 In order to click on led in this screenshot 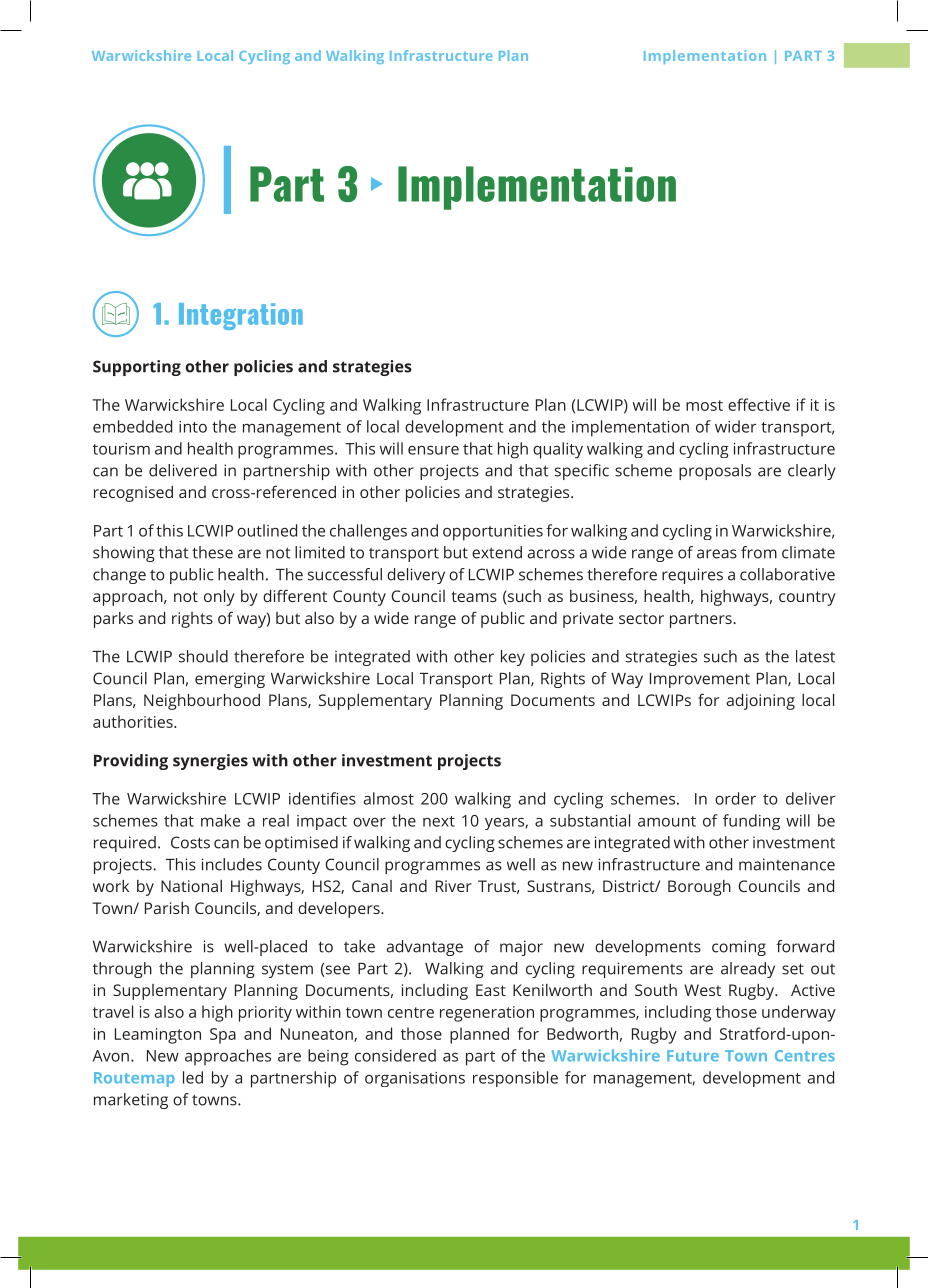, I will do `click(193, 1077)`.
